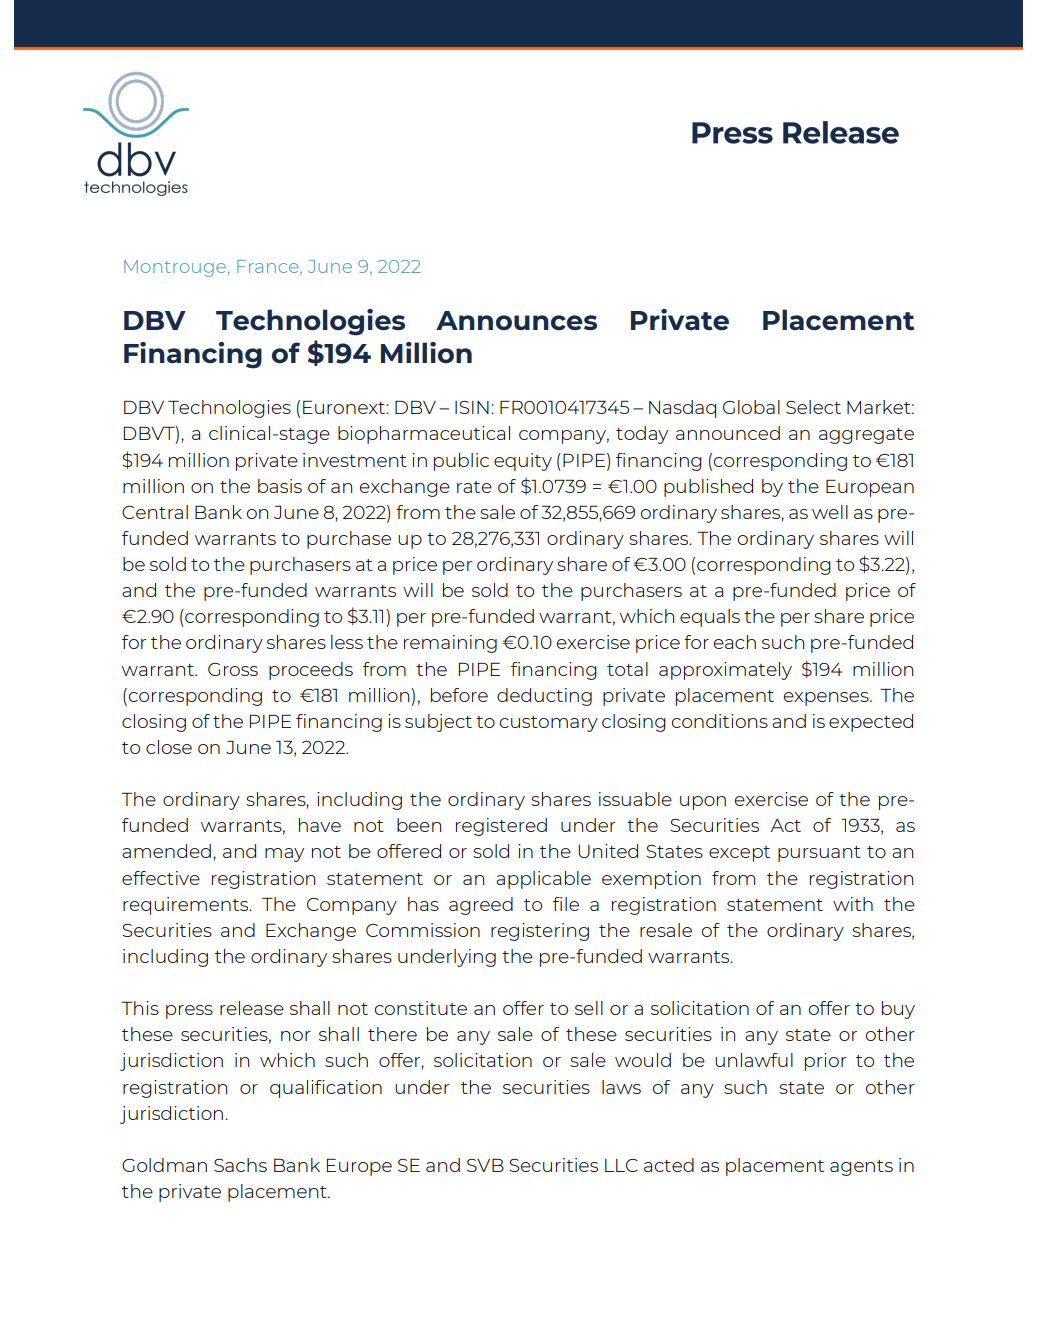  What do you see at coordinates (269, 267) in the image?
I see `France` at bounding box center [269, 267].
